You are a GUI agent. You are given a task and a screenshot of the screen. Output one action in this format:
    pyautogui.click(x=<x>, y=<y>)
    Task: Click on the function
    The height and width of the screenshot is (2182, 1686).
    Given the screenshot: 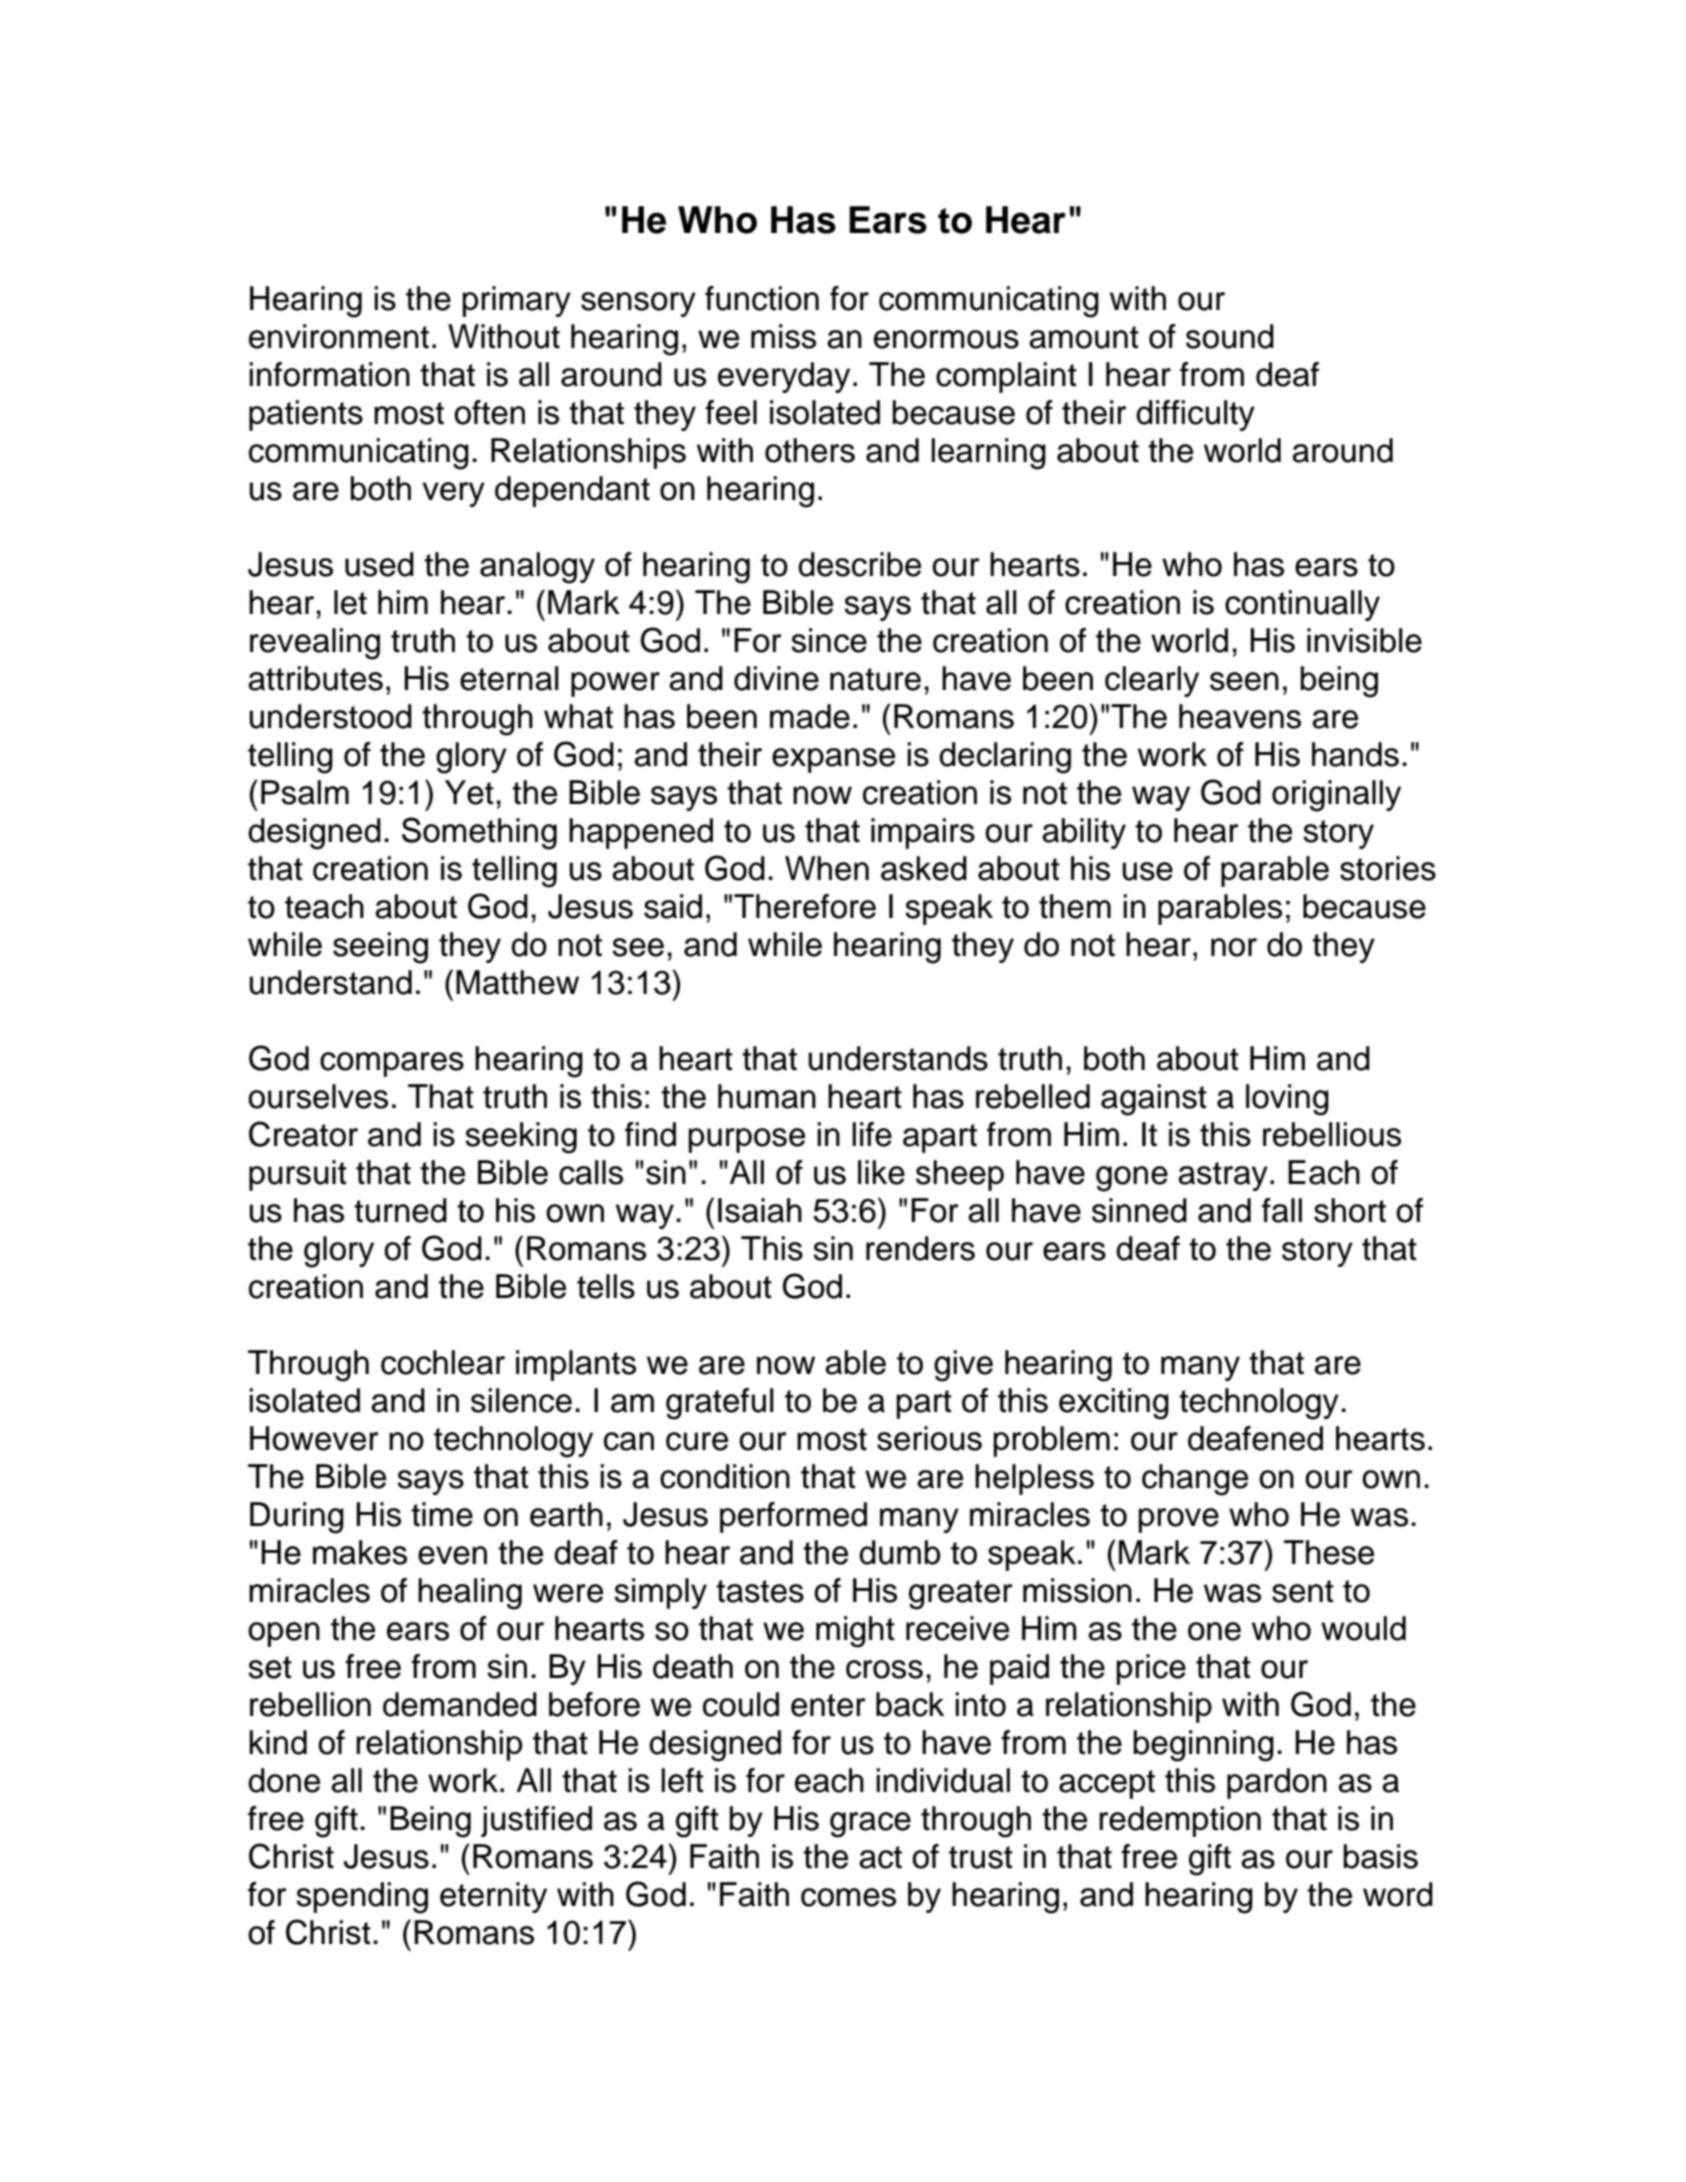 What is the action you would take?
    pyautogui.click(x=762, y=298)
